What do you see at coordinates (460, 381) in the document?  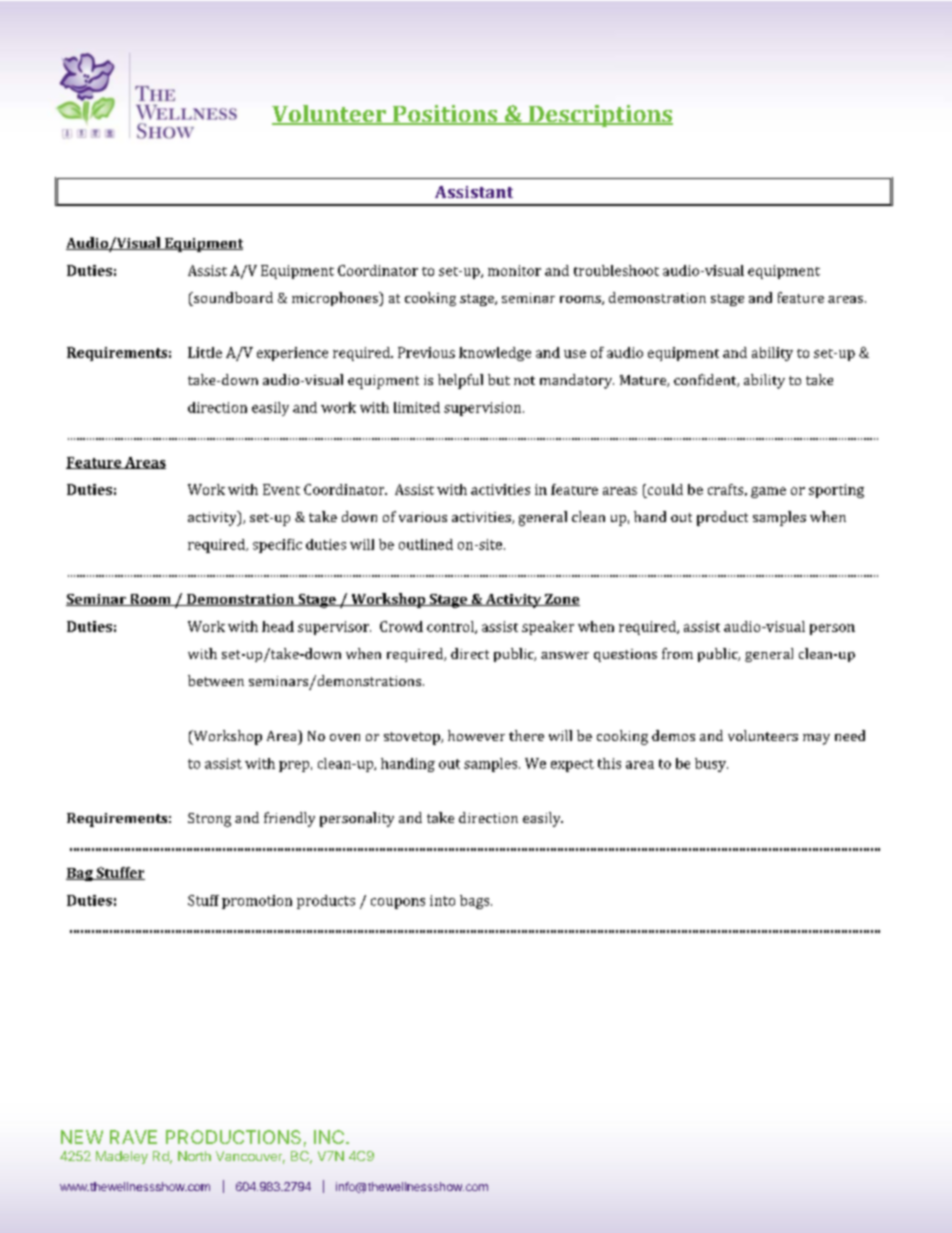 I see `helpful` at bounding box center [460, 381].
